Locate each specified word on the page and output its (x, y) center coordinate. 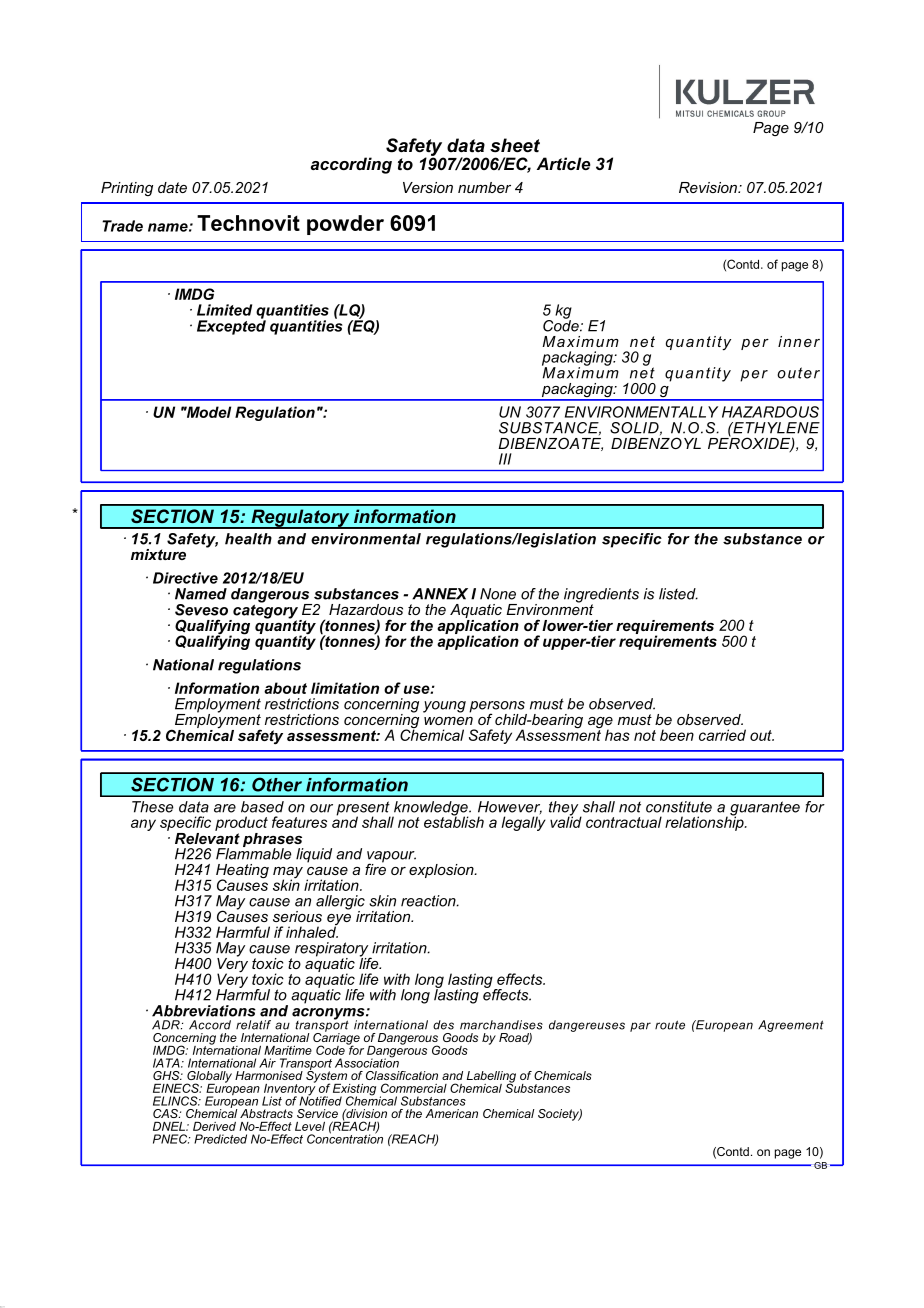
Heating (242, 872)
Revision (709, 187)
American (451, 1113)
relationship (705, 822)
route (670, 1025)
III (505, 459)
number (484, 187)
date (172, 187)
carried (722, 735)
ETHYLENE (775, 428)
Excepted (231, 326)
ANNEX (440, 594)
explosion (442, 871)
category (266, 611)
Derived (214, 1126)
